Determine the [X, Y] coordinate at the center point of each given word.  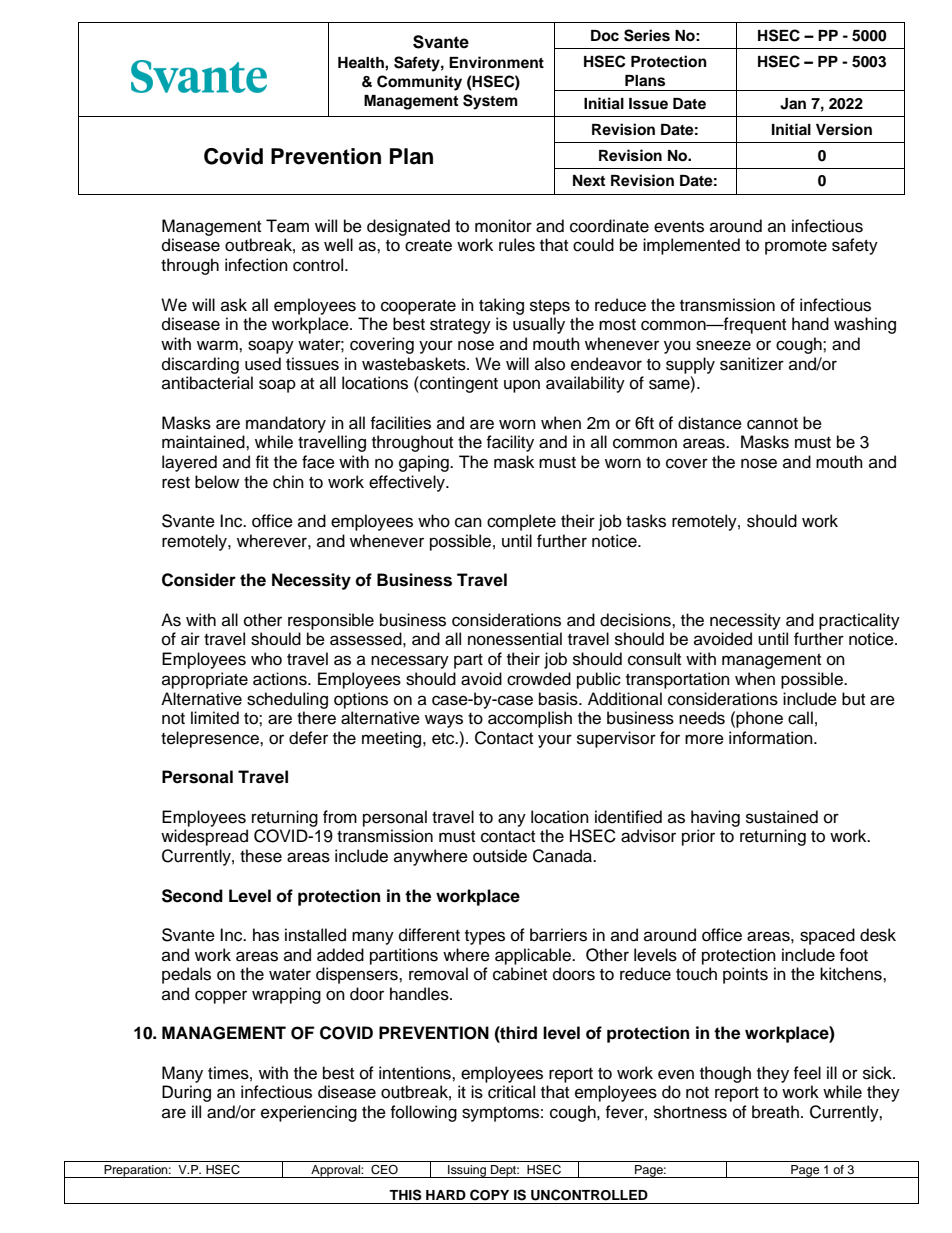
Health [362, 63]
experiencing [309, 1113]
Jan [793, 104]
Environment [496, 62]
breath [775, 1112]
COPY [489, 1195]
